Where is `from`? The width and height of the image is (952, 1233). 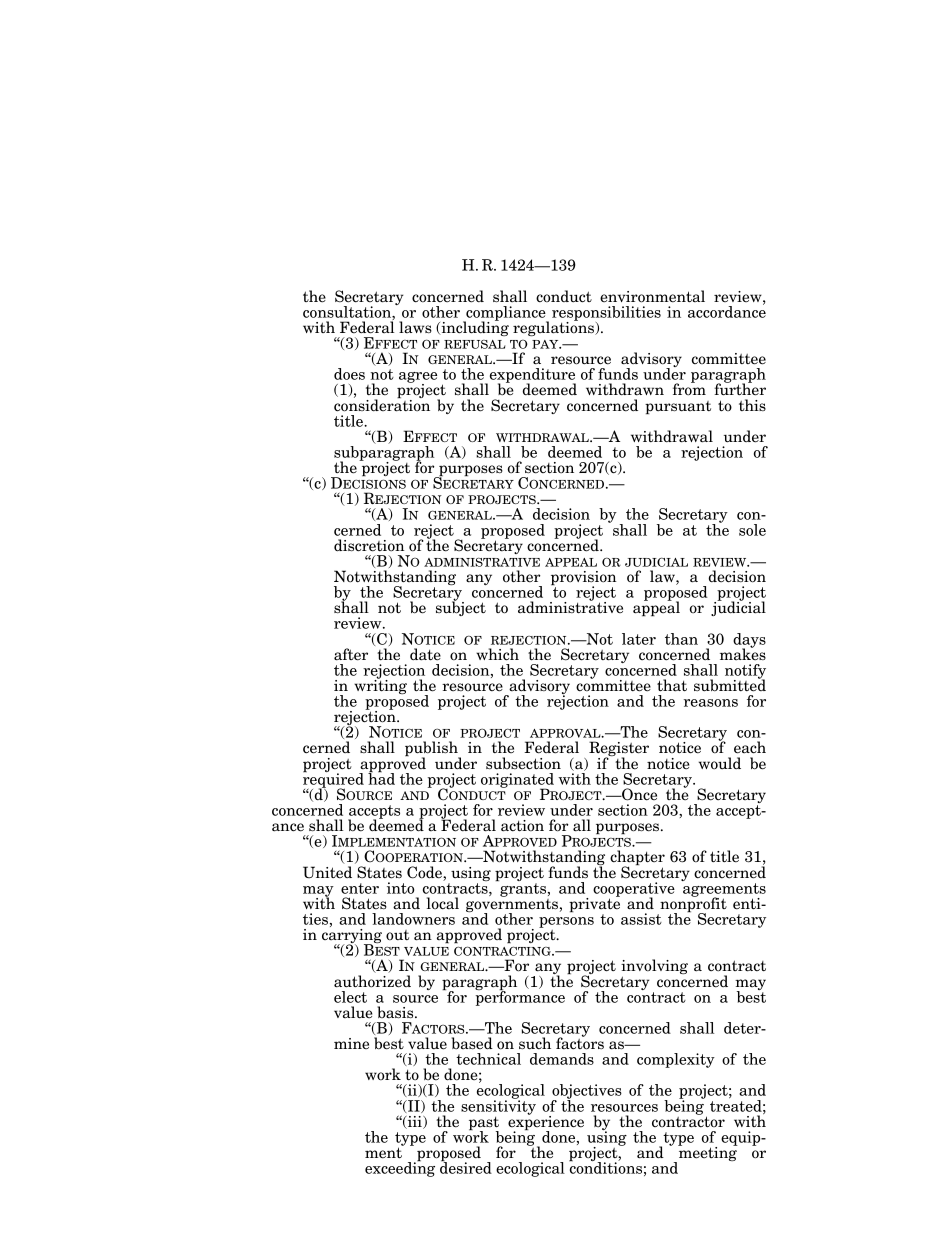 from is located at coordinates (689, 388).
